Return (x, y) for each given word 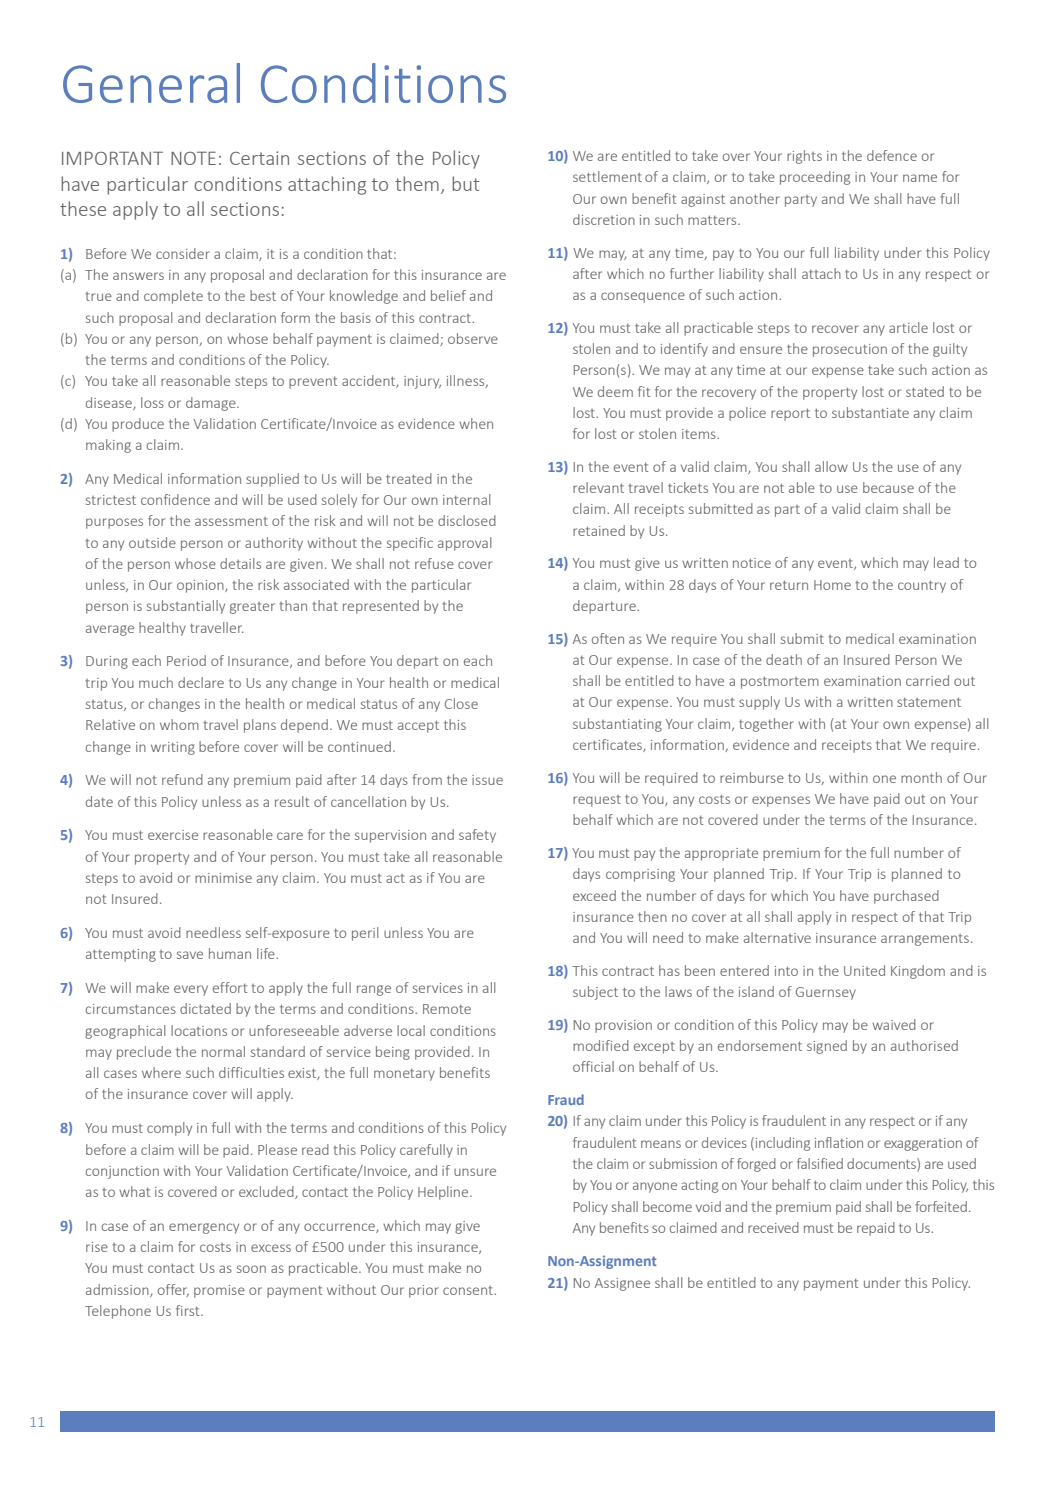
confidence (175, 499)
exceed (594, 895)
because (888, 487)
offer (173, 1290)
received (773, 1227)
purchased (906, 897)
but (465, 183)
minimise (223, 878)
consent (469, 1290)
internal (466, 499)
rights (804, 157)
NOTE (193, 158)
